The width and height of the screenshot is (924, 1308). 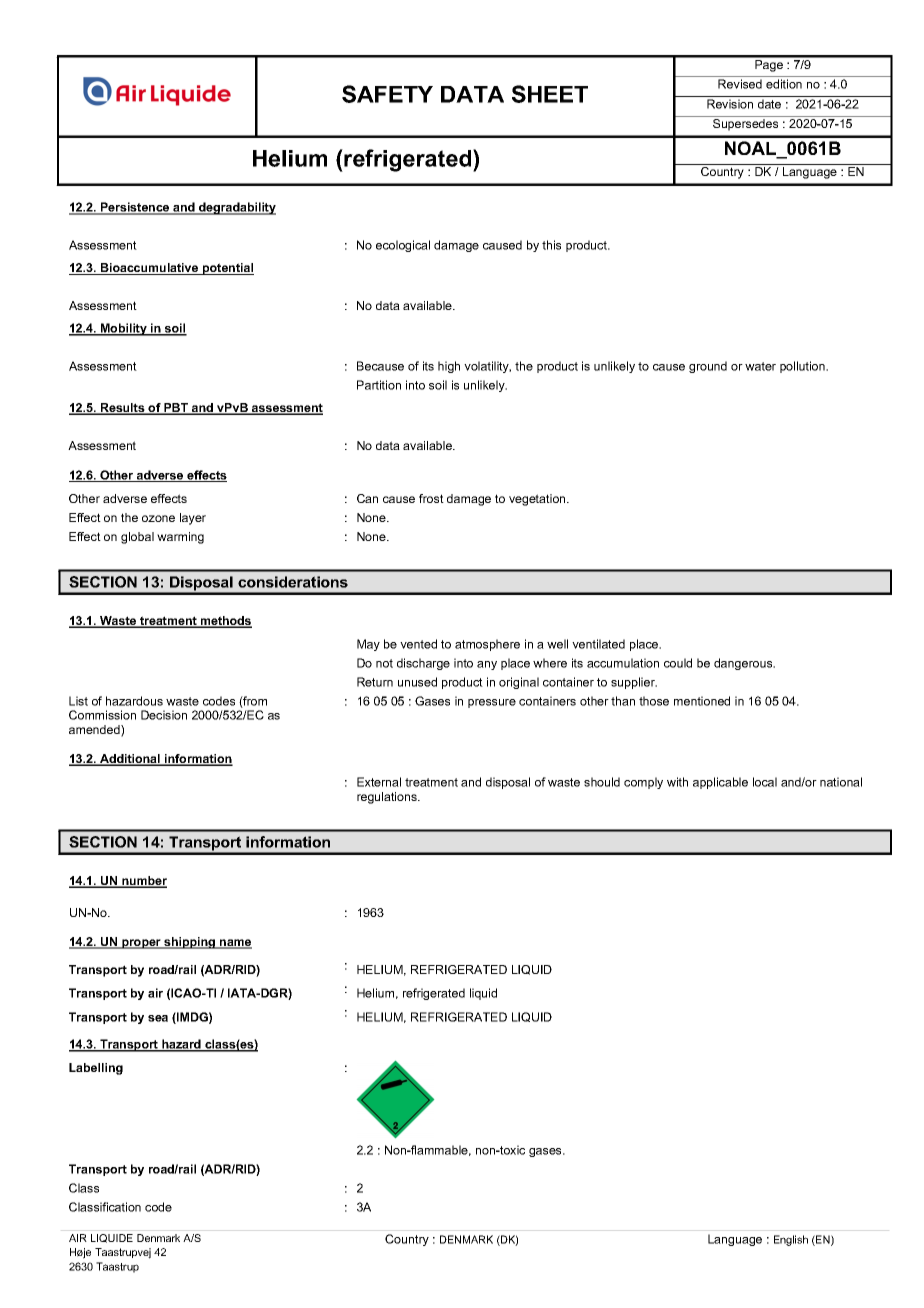 I want to click on water, so click(x=760, y=366).
